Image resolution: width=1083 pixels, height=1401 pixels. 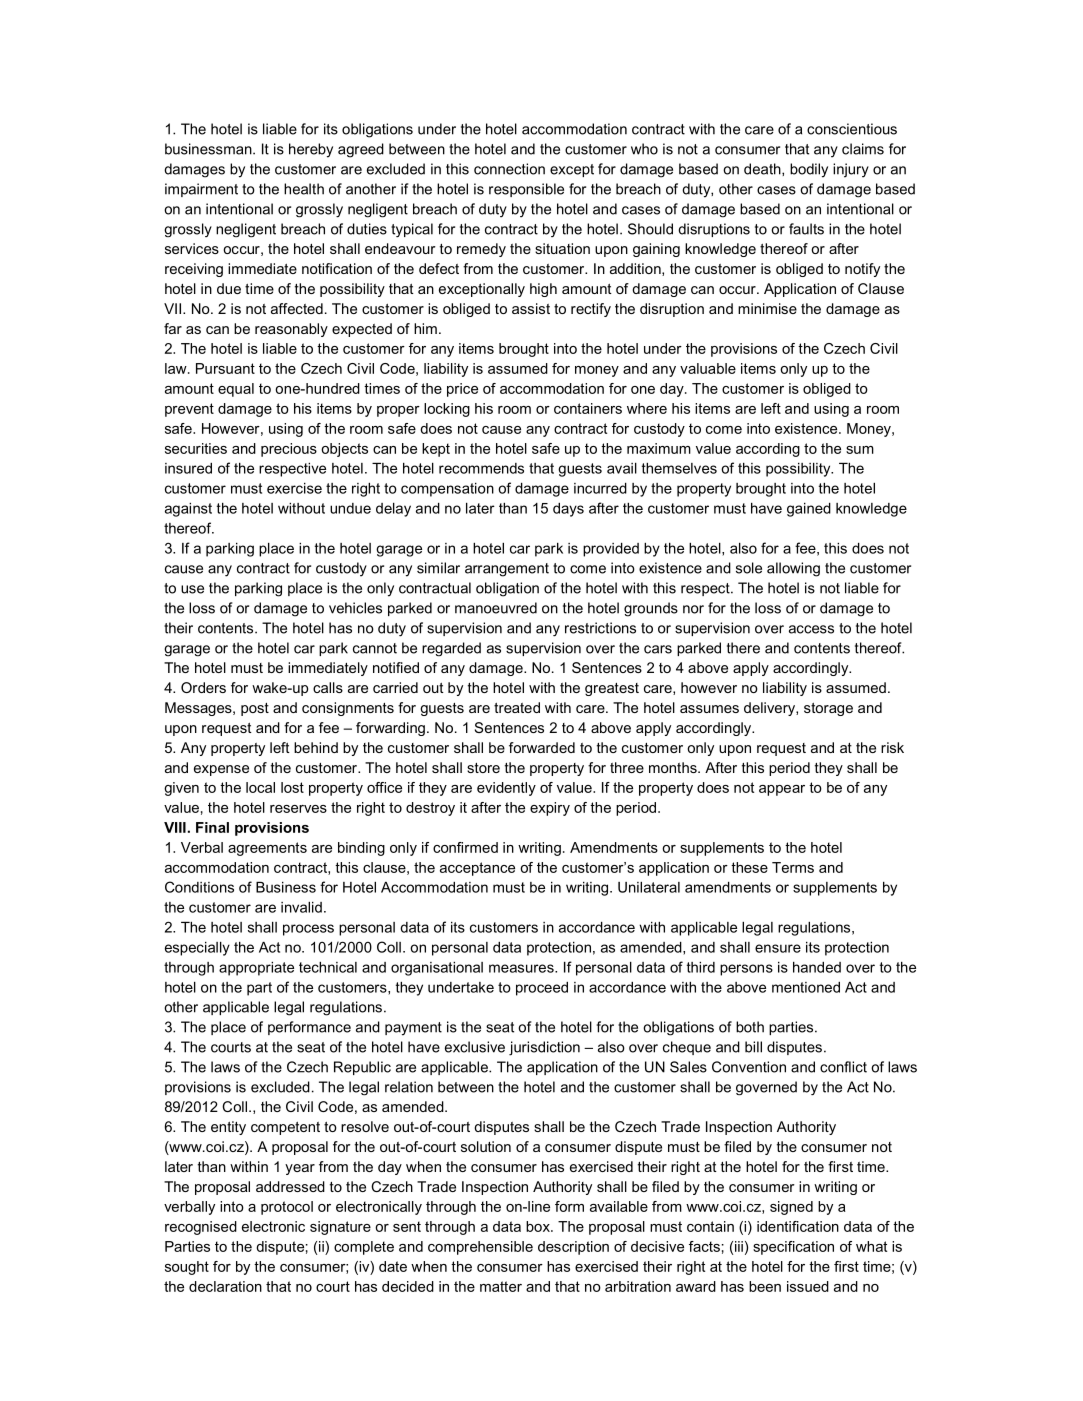 What do you see at coordinates (809, 510) in the screenshot?
I see `gained` at bounding box center [809, 510].
